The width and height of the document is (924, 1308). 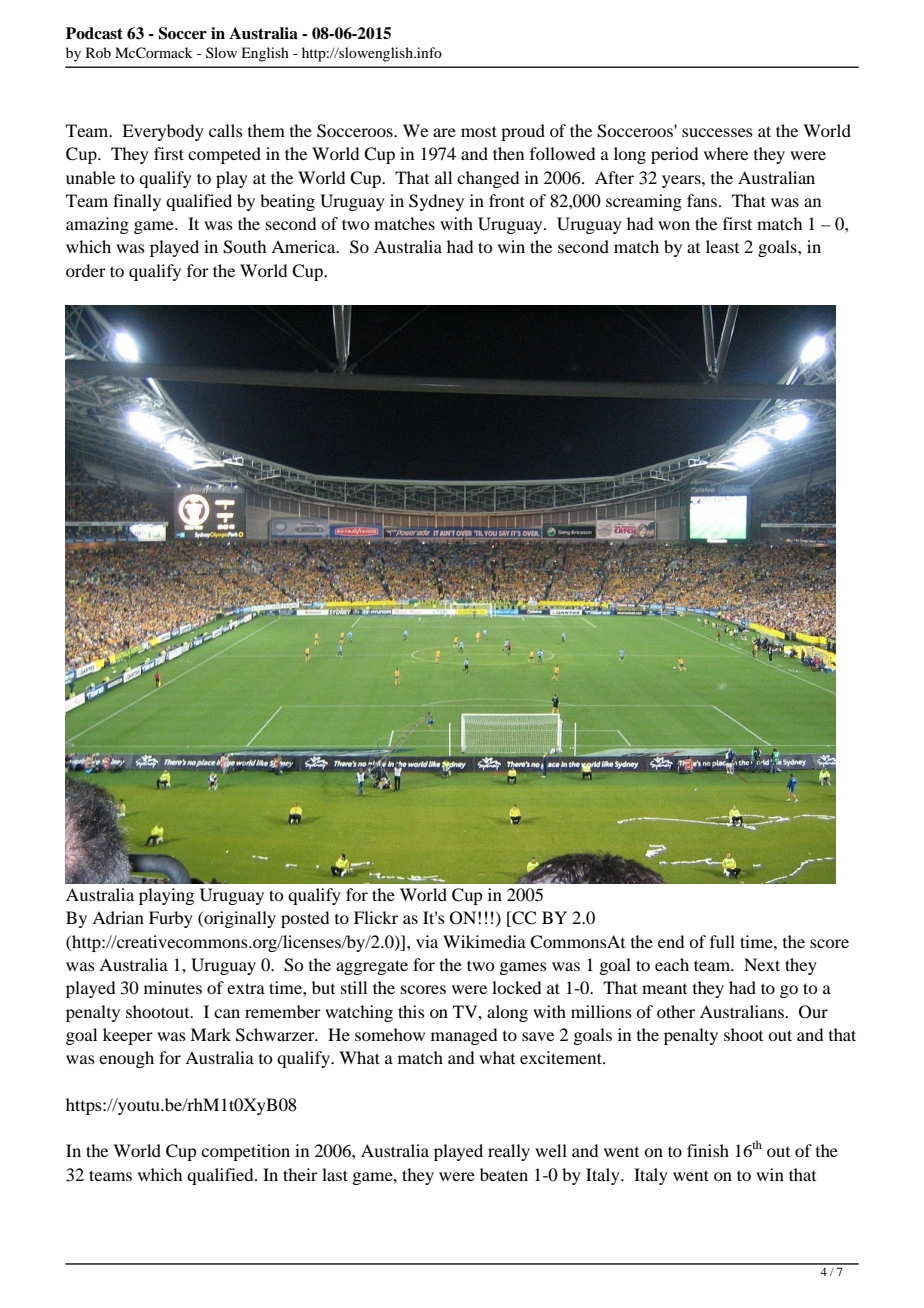 I want to click on successes, so click(x=717, y=132).
